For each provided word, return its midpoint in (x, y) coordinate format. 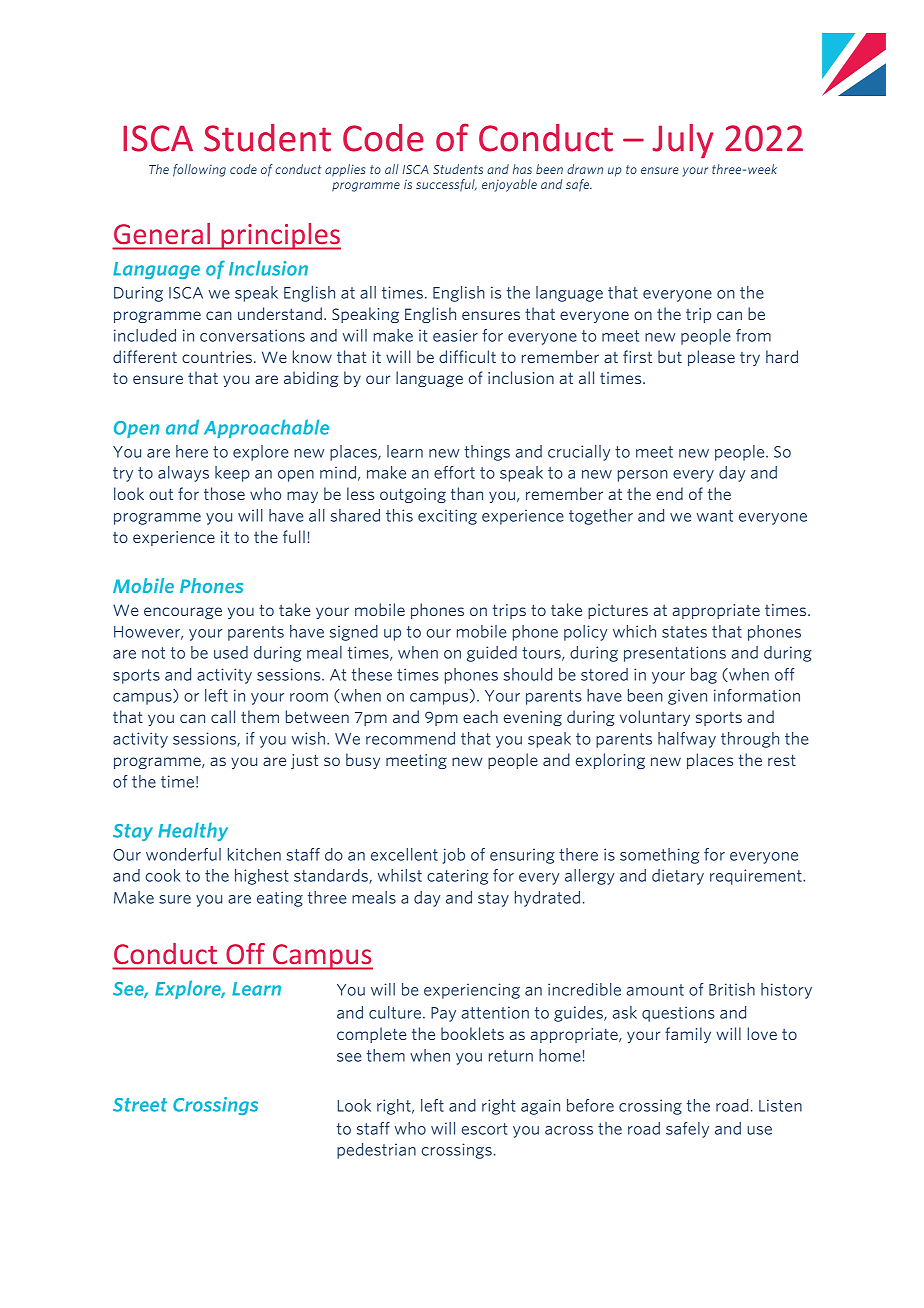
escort (485, 1129)
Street (140, 1105)
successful (446, 185)
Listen (780, 1105)
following (199, 170)
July (683, 141)
